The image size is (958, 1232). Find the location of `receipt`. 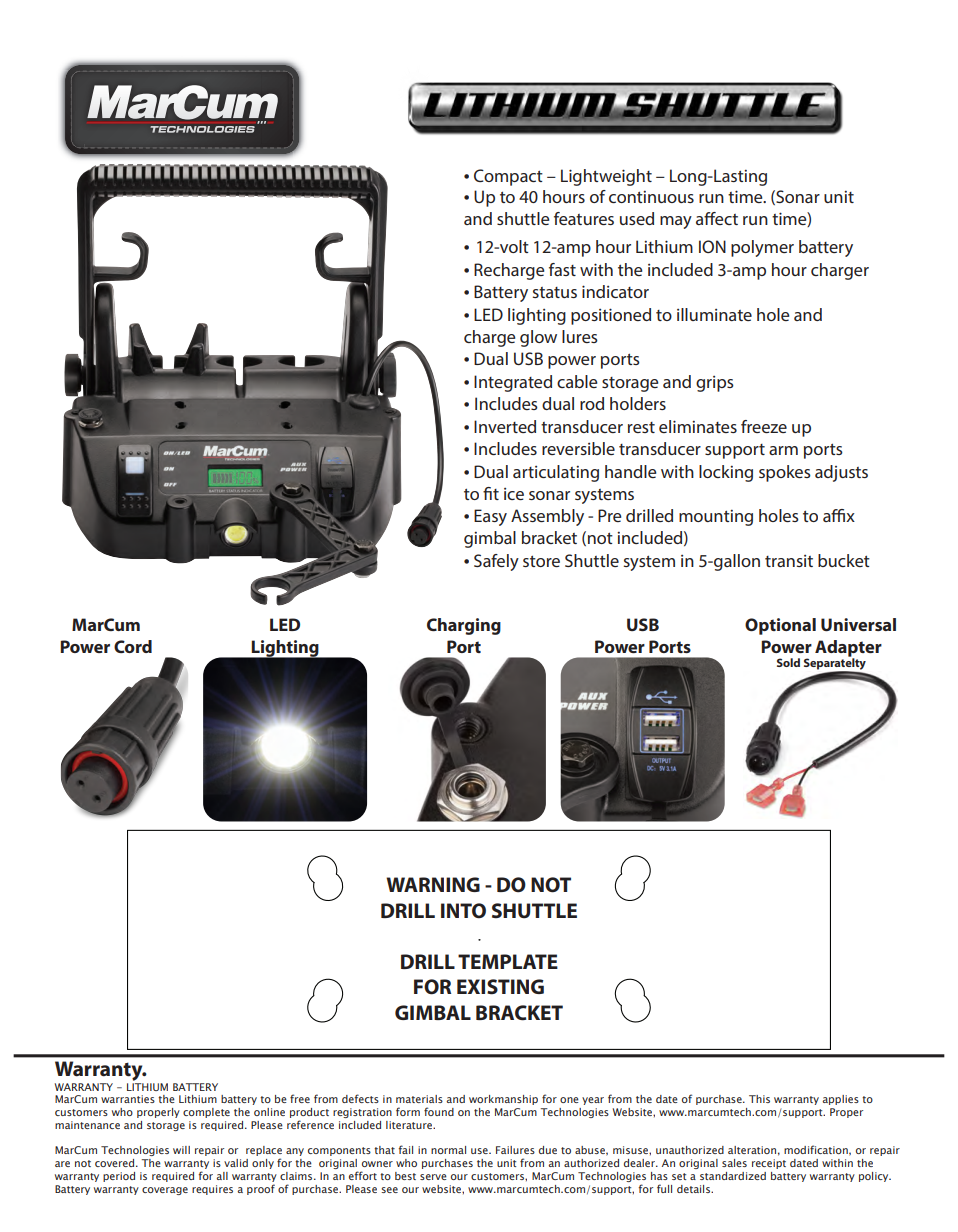

receipt is located at coordinates (769, 1164).
